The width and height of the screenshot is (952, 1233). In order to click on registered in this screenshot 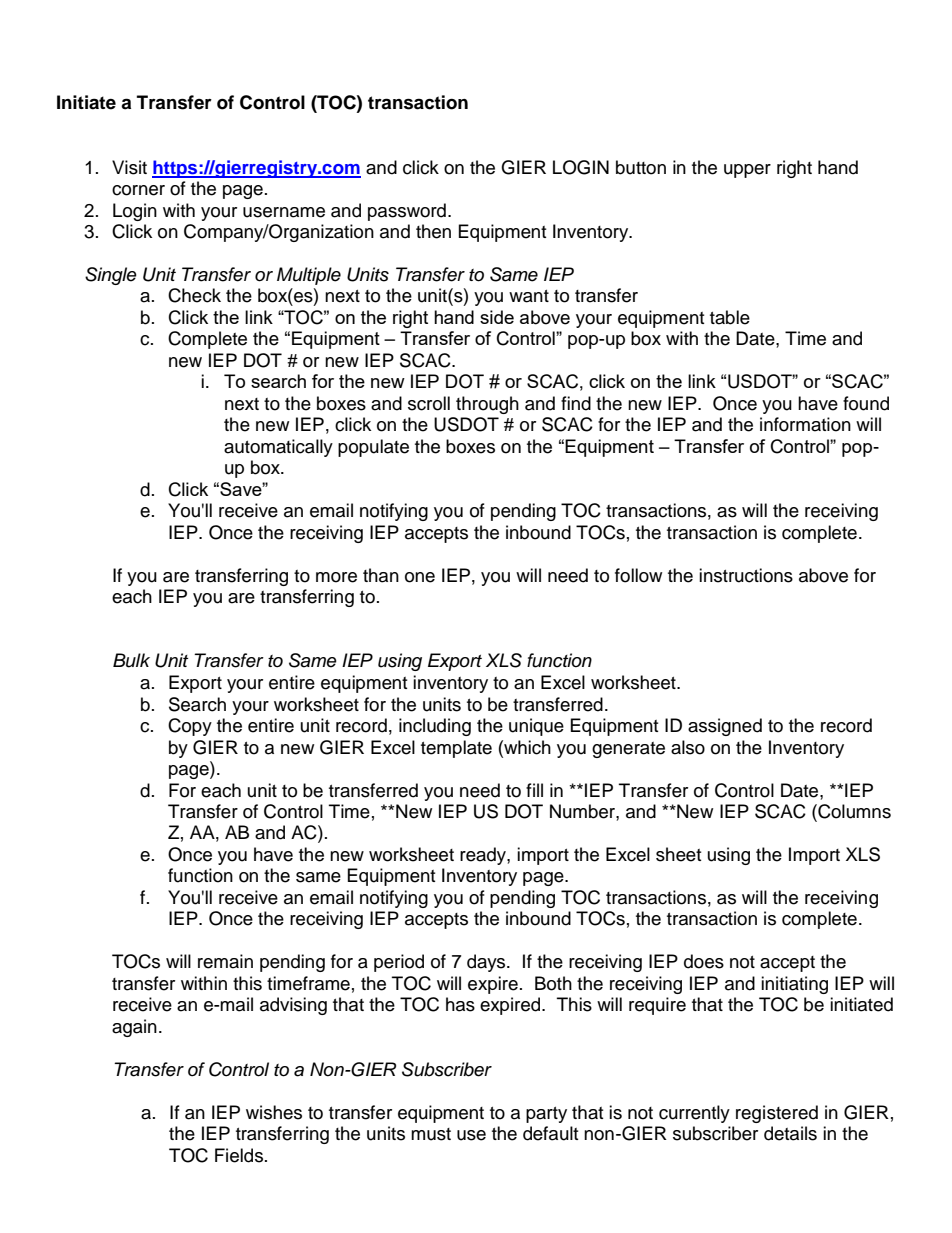, I will do `click(777, 1114)`.
